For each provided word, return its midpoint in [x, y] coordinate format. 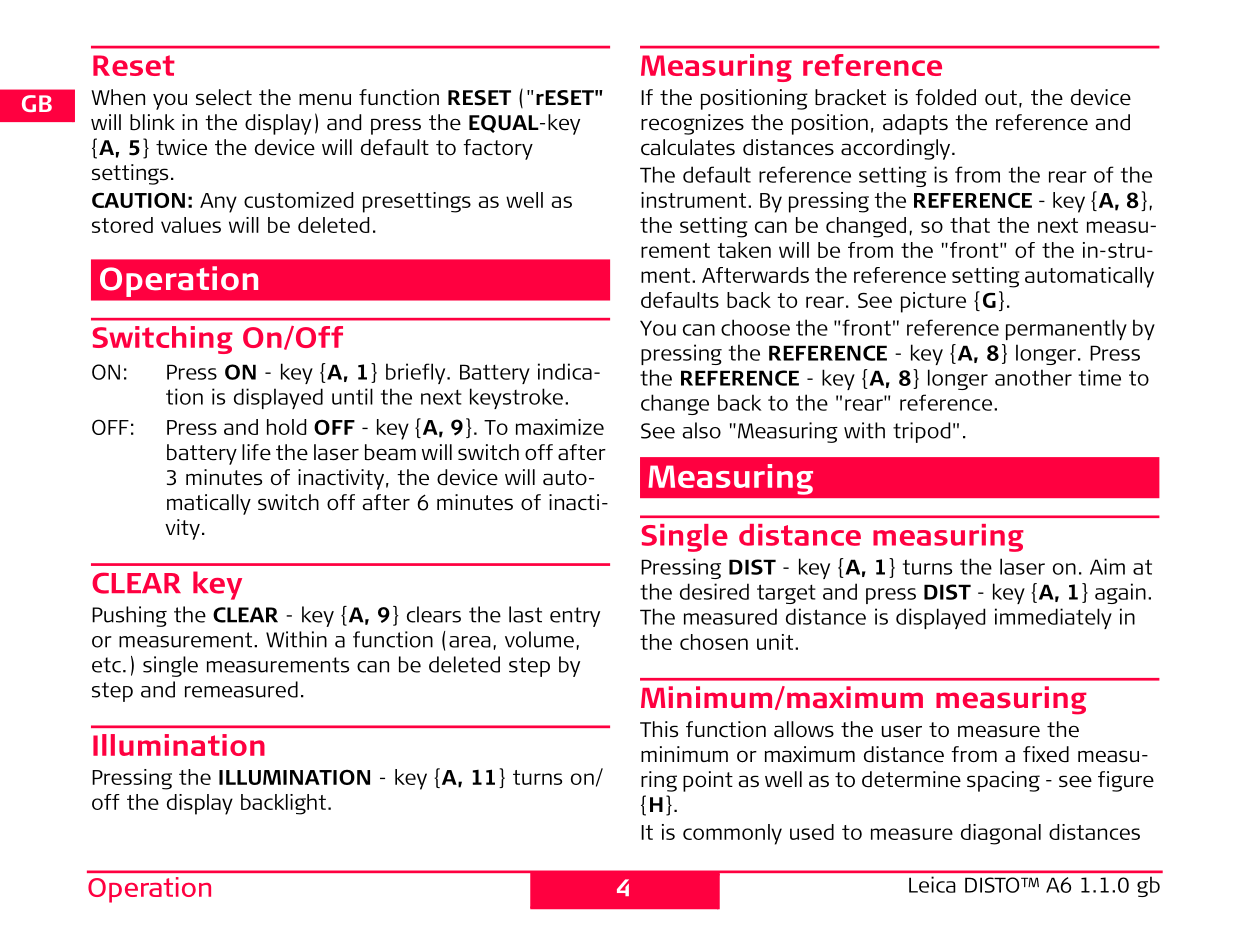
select [224, 97]
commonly [732, 834]
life [256, 452]
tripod [921, 432]
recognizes [692, 124]
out [1001, 98]
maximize [560, 427]
